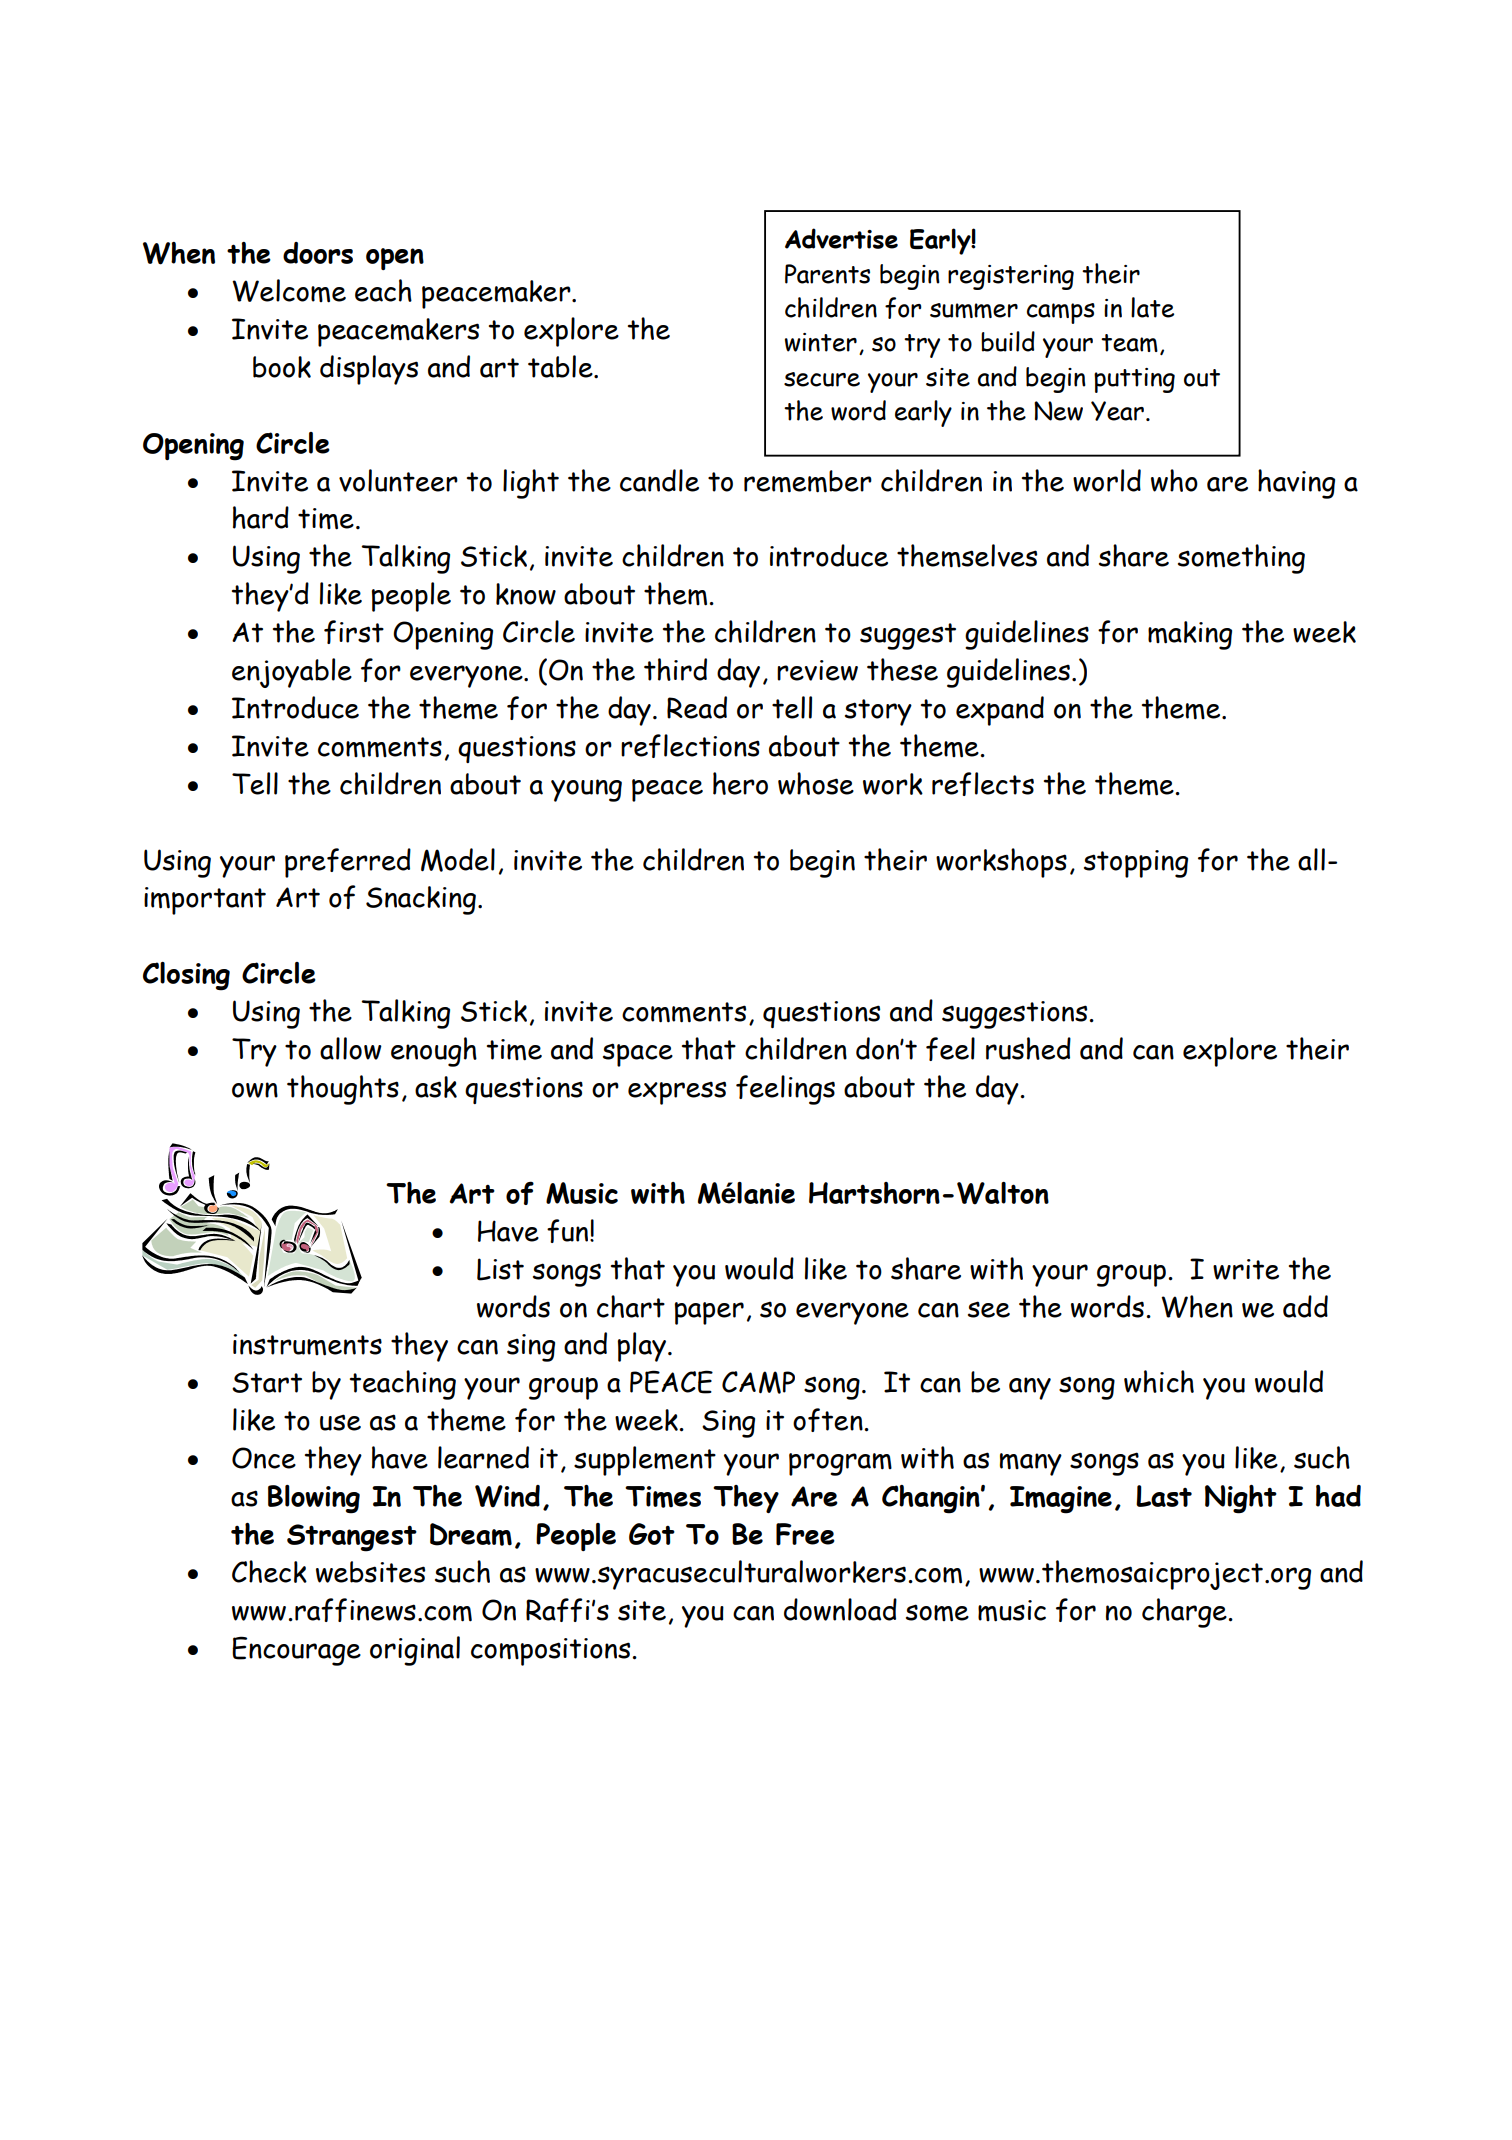 This page has height=2140, width=1512. Describe the element at coordinates (1246, 1269) in the page. I see `write` at that location.
